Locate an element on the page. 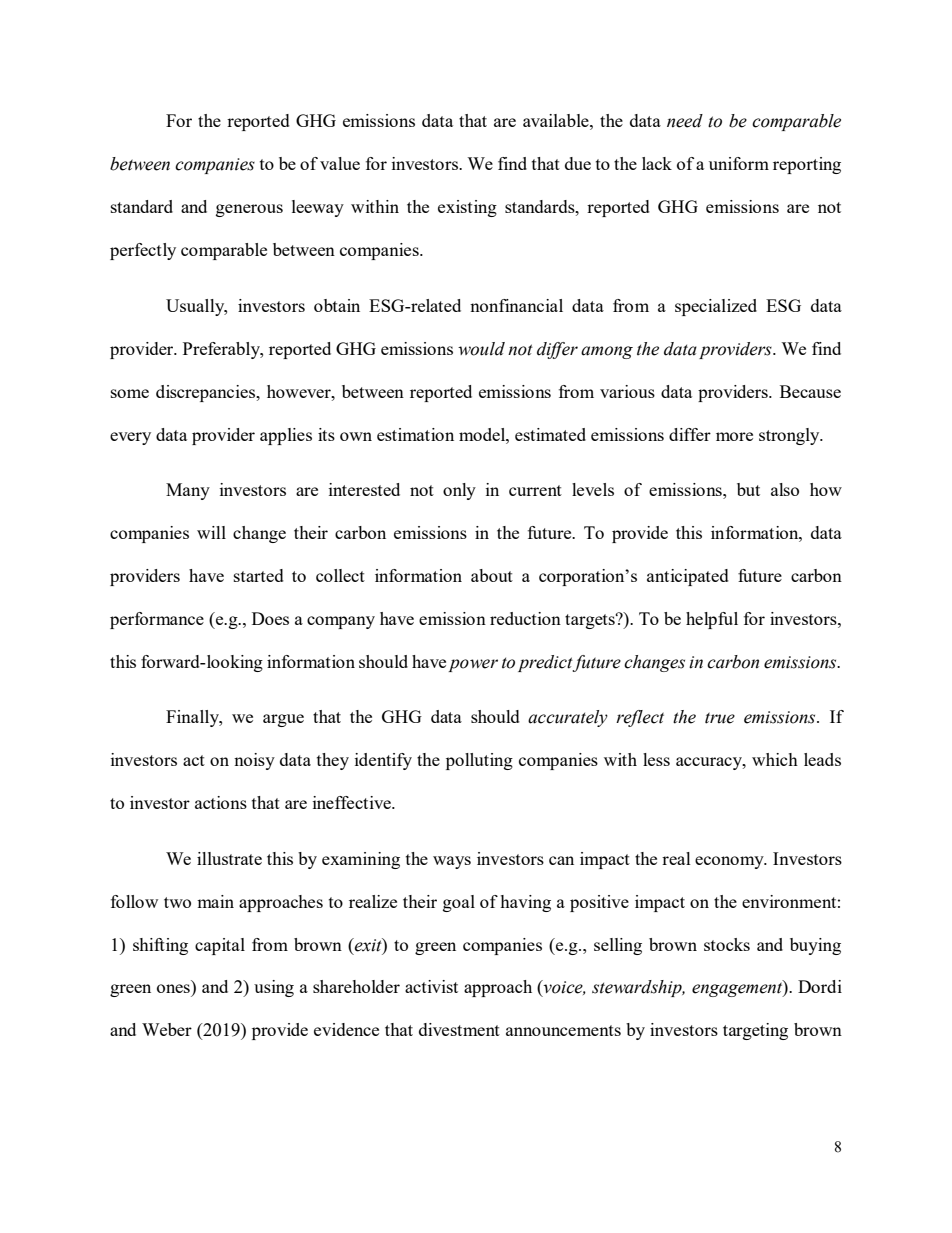 This page has width=952, height=1233. polluting is located at coordinates (479, 761).
